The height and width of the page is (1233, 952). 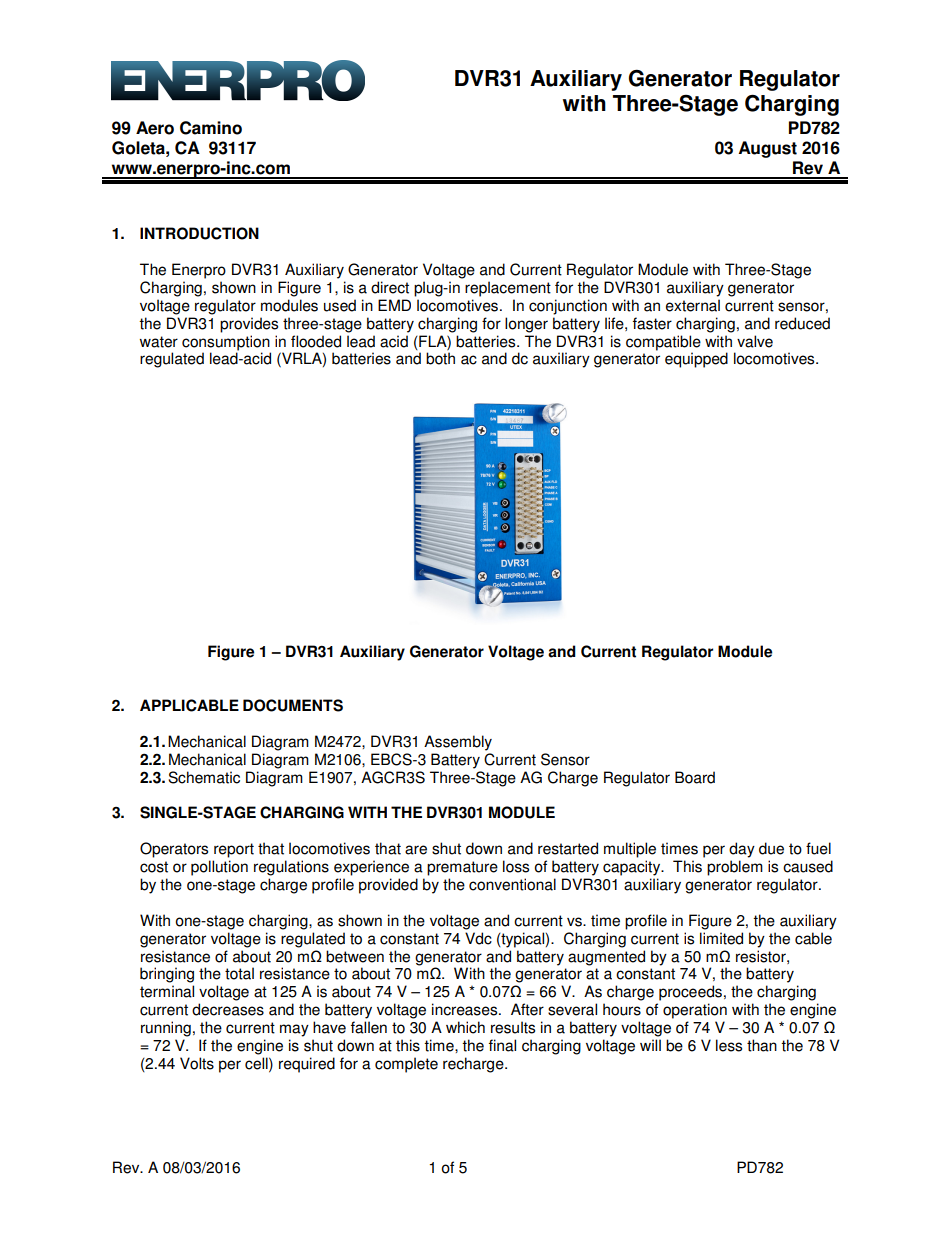 What do you see at coordinates (695, 777) in the page?
I see `Board` at bounding box center [695, 777].
